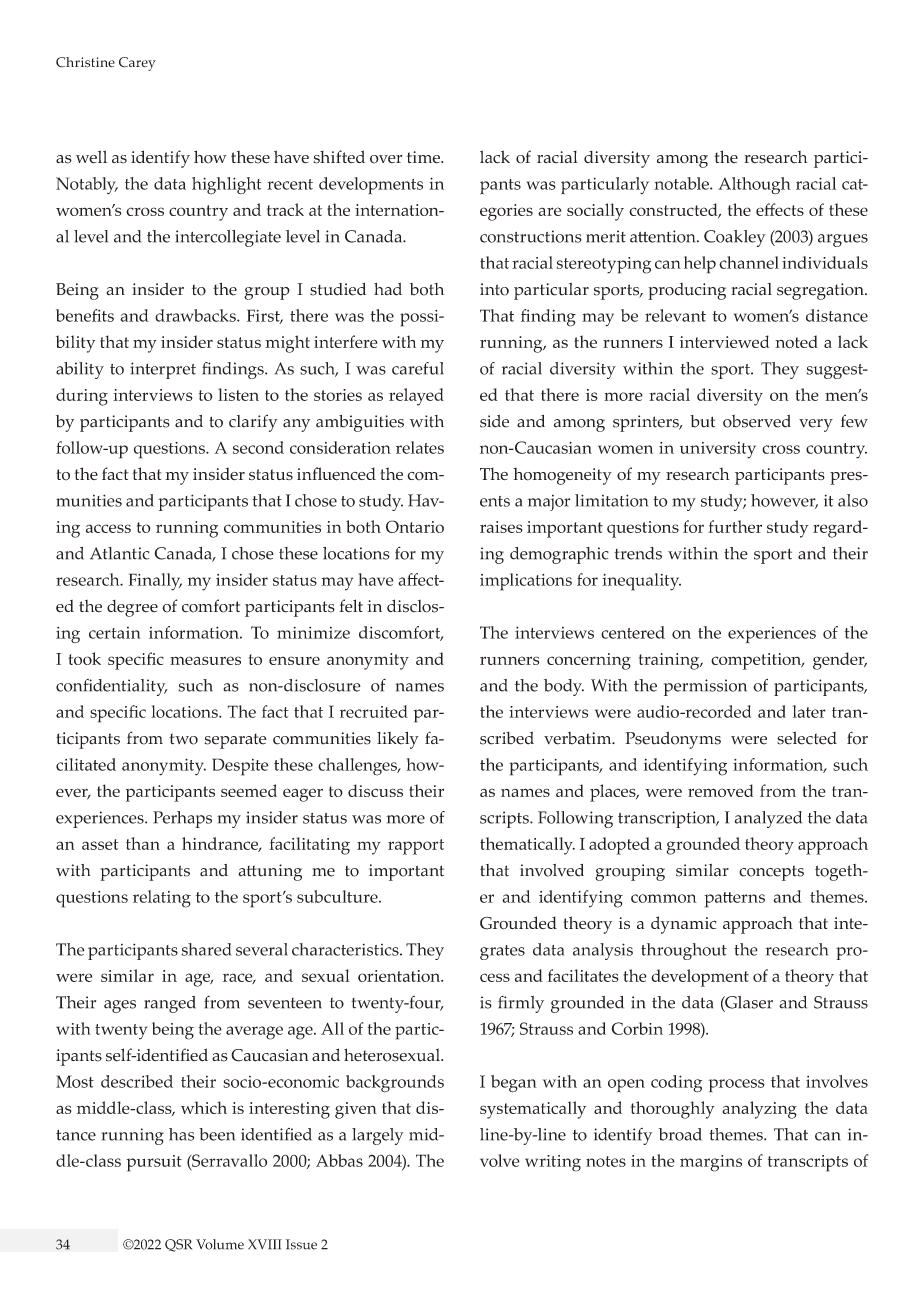 The image size is (924, 1308). Describe the element at coordinates (196, 315) in the screenshot. I see `drawbacks` at that location.
